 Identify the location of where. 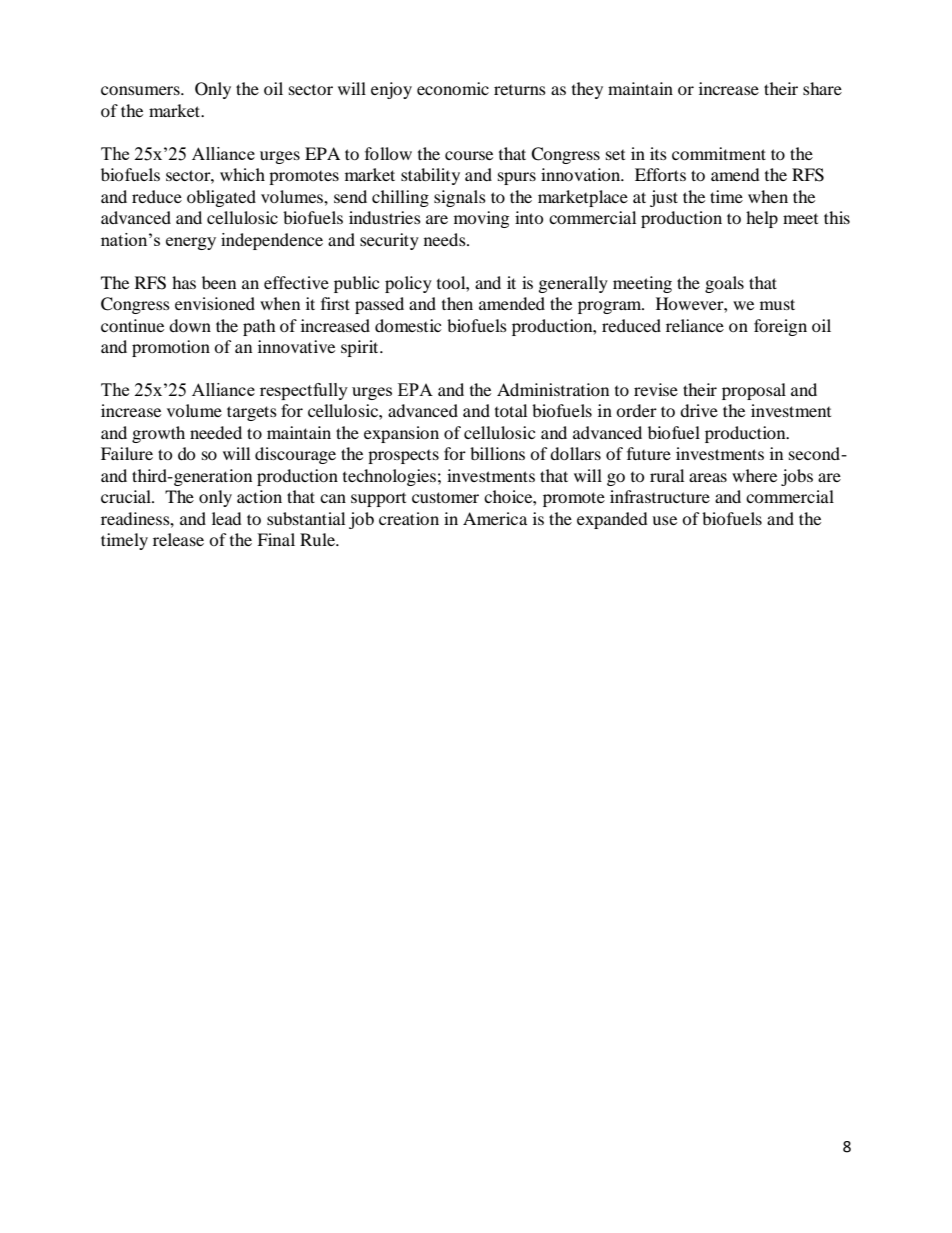
(754, 475).
